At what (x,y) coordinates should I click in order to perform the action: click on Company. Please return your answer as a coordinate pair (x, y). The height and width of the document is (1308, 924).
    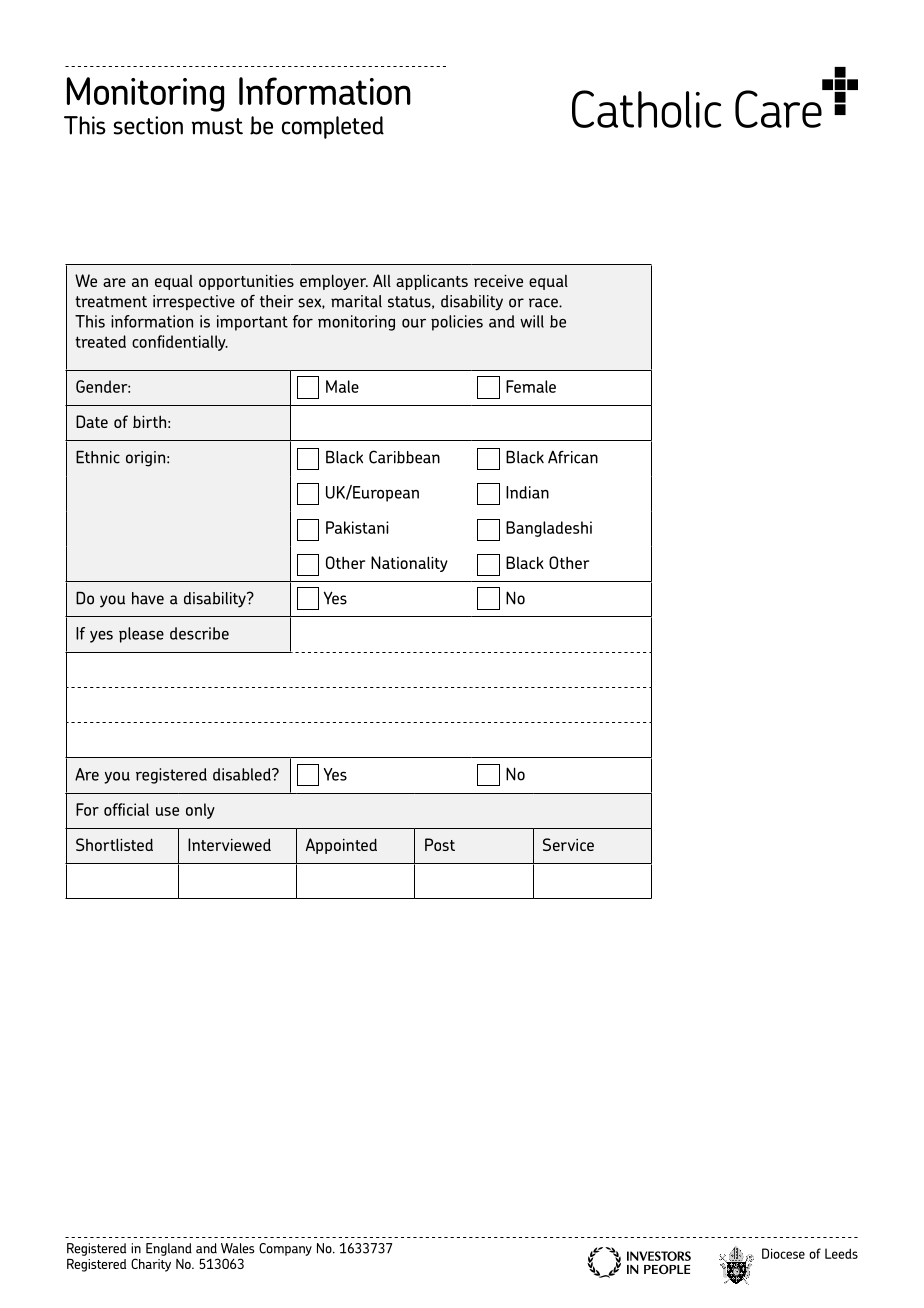
    Looking at the image, I should click on (285, 1249).
